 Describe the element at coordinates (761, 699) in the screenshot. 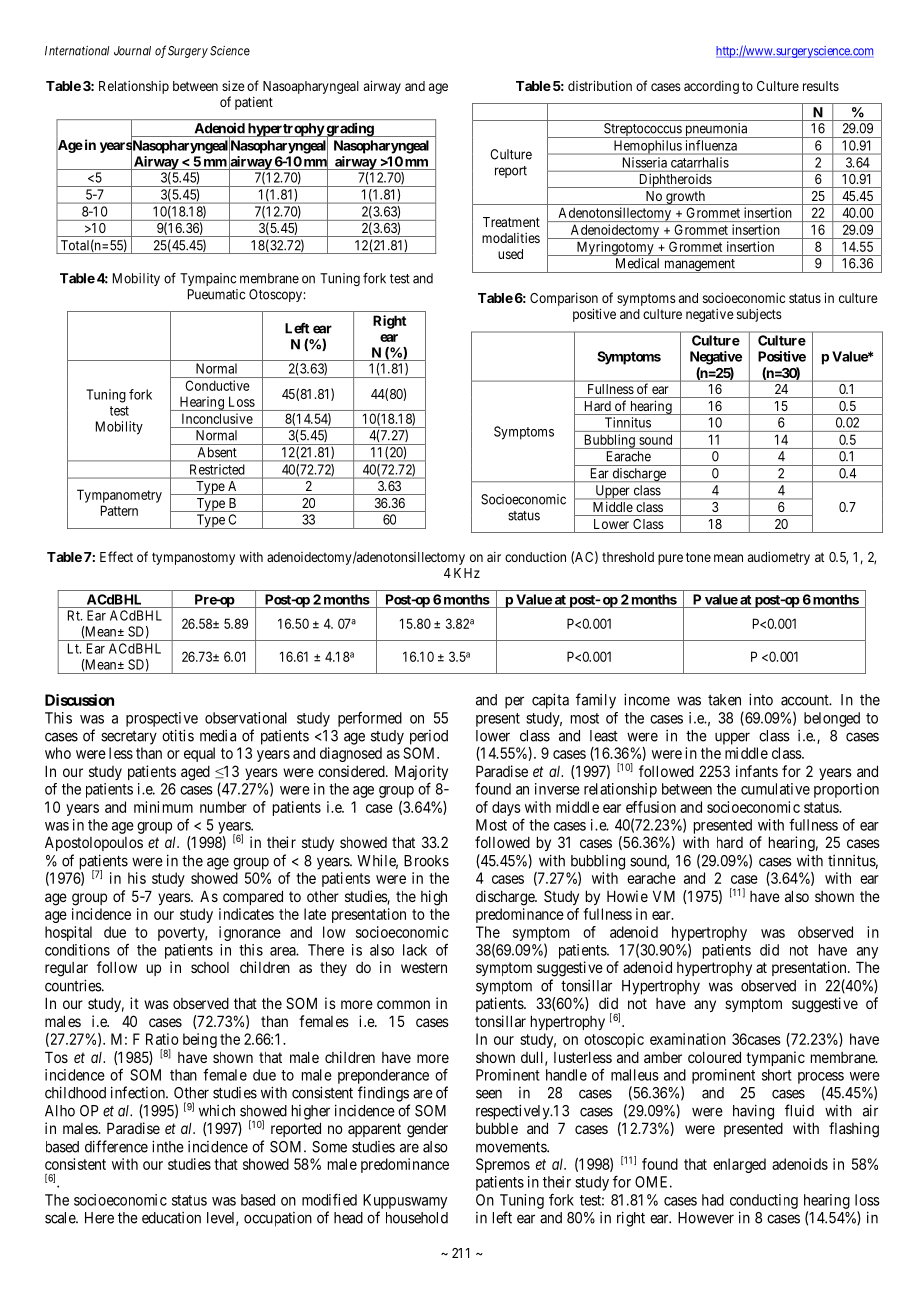

I see `into` at that location.
